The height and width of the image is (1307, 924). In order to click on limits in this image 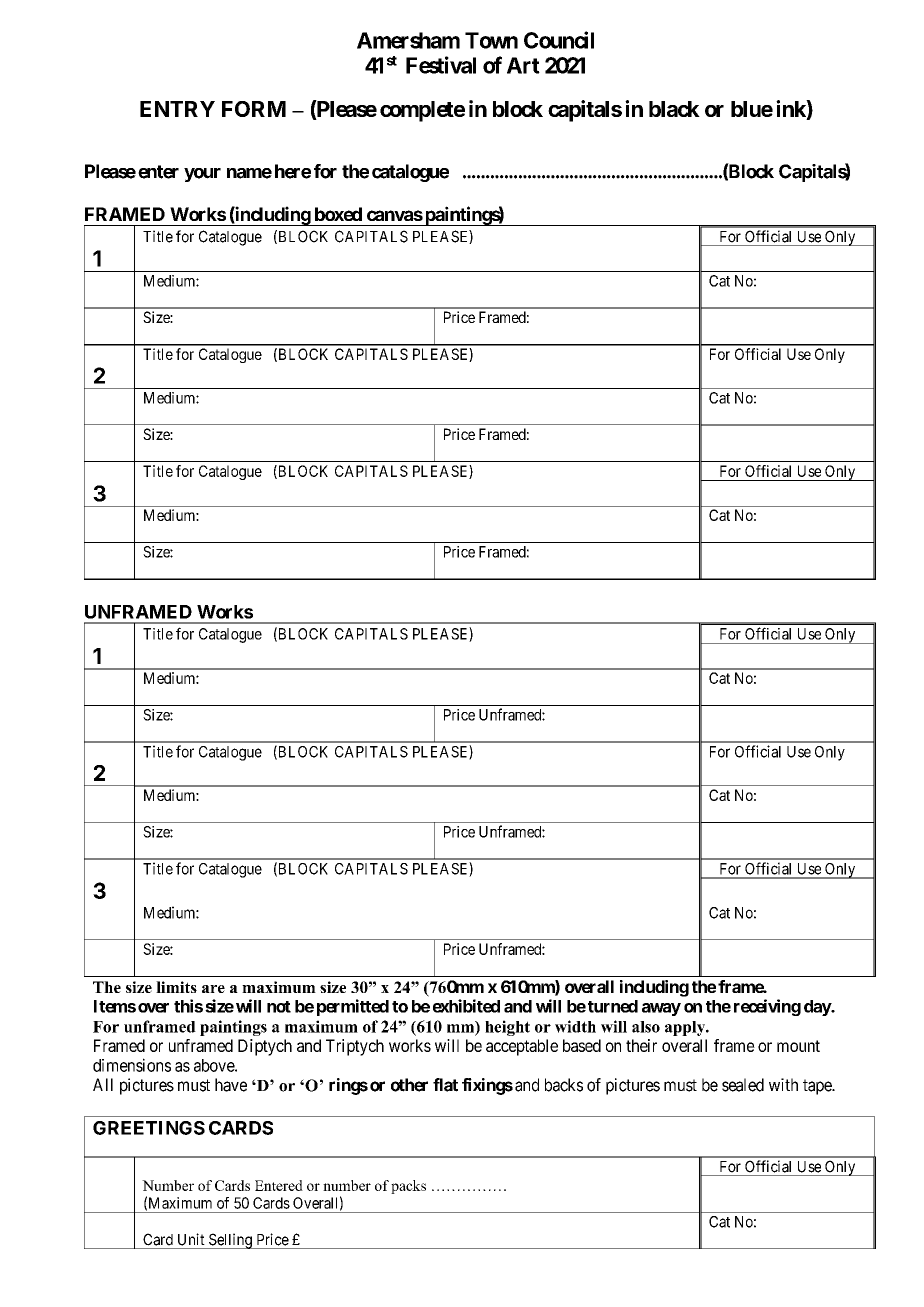, I will do `click(176, 987)`.
